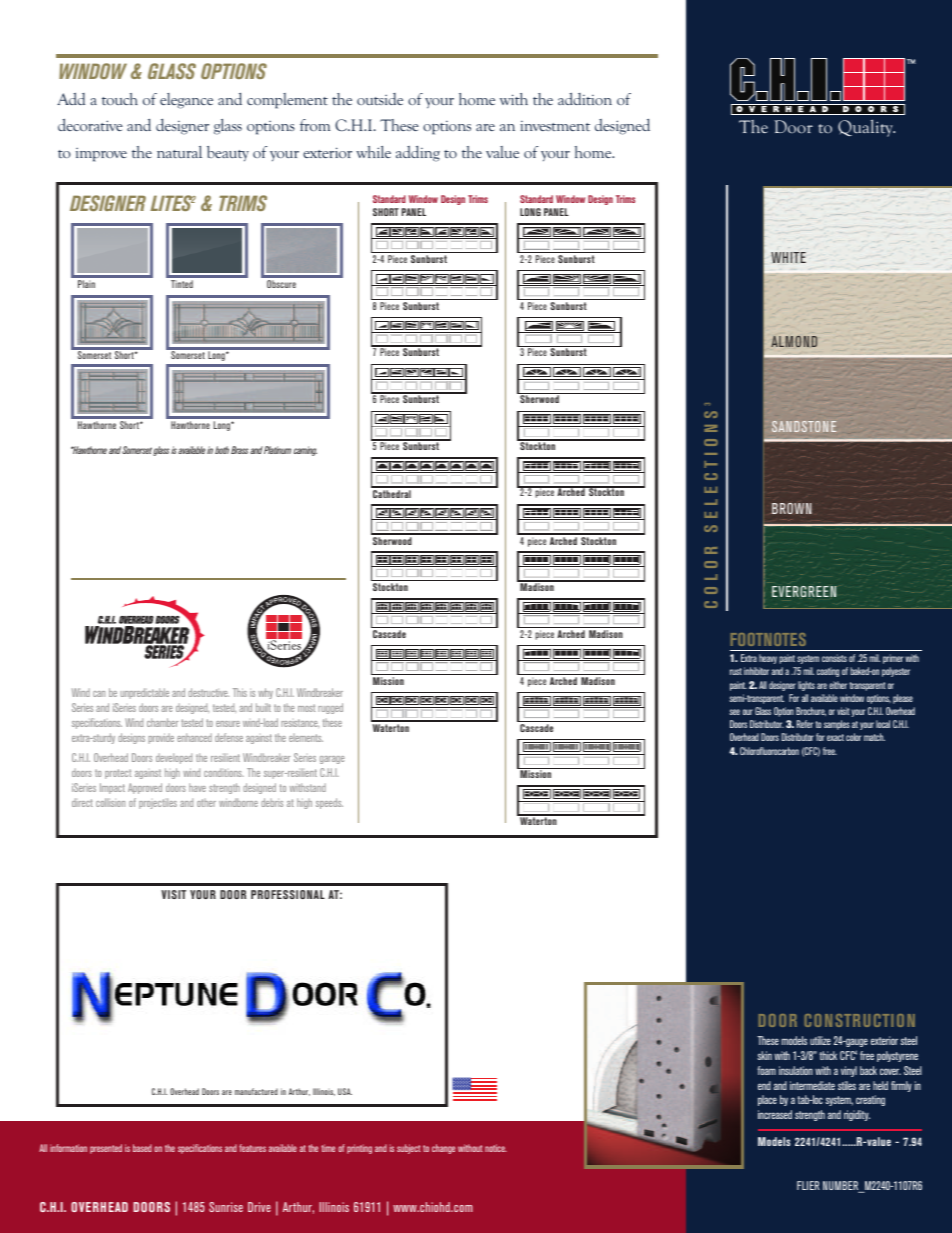 The width and height of the page is (952, 1233). What do you see at coordinates (222, 450) in the page?
I see `both` at bounding box center [222, 450].
